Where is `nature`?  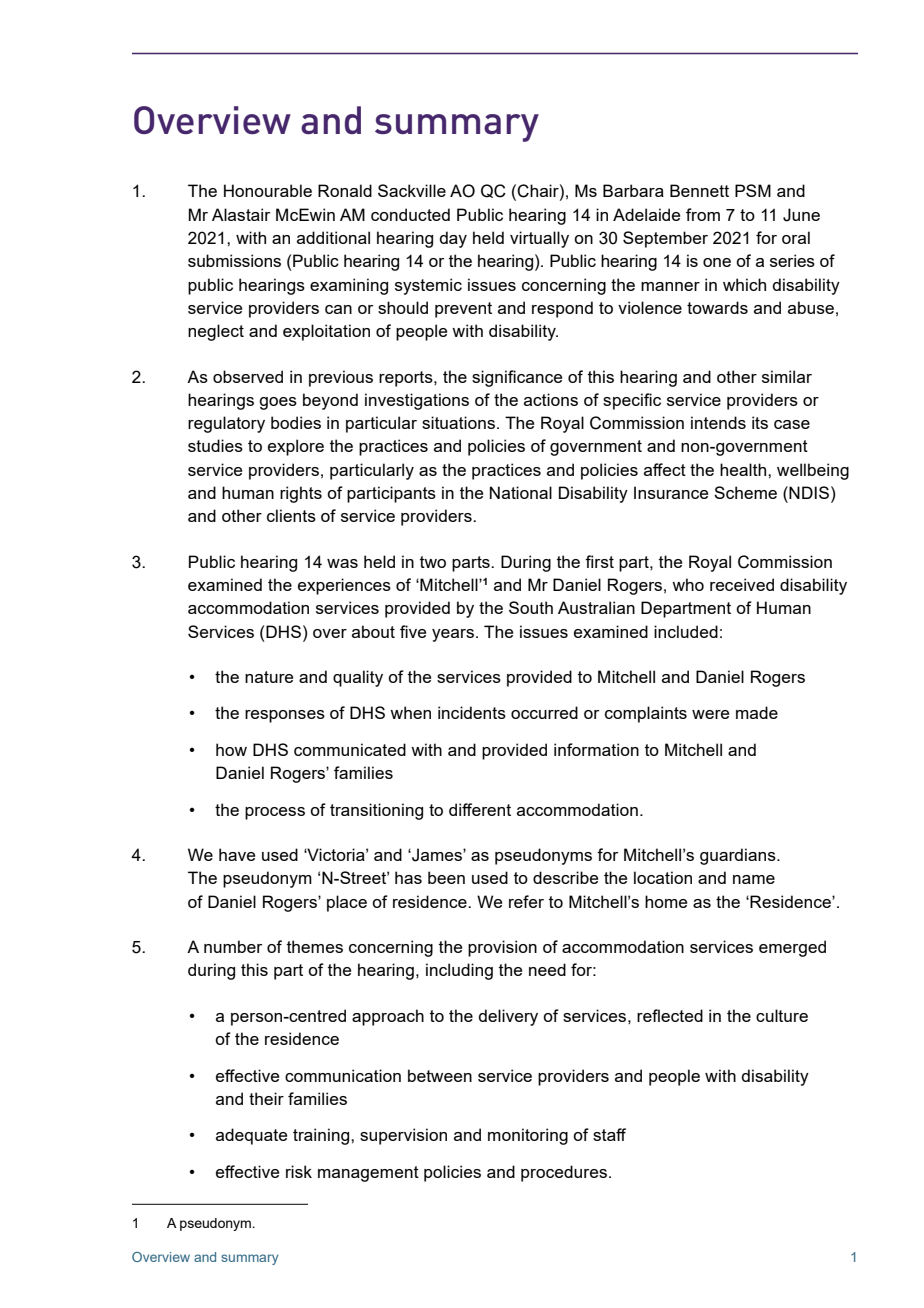 nature is located at coordinates (269, 677).
